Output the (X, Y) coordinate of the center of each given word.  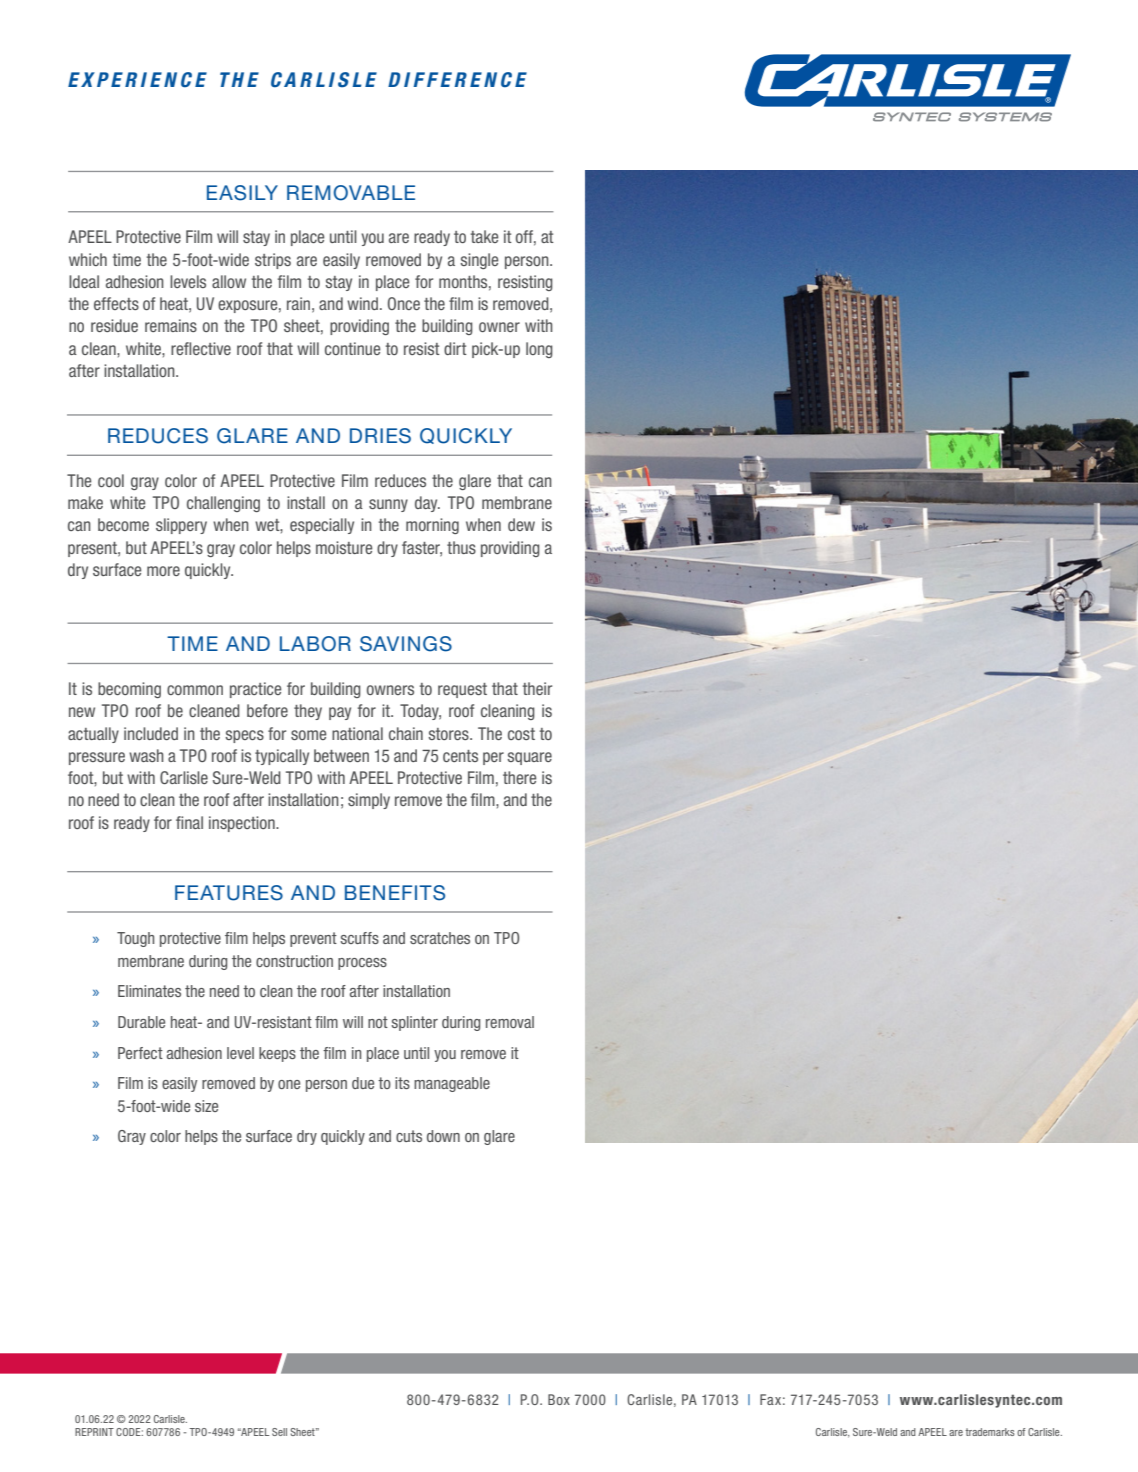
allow (229, 281)
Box (559, 1399)
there (519, 777)
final (189, 822)
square (529, 758)
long (539, 350)
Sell (279, 1432)
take (484, 236)
